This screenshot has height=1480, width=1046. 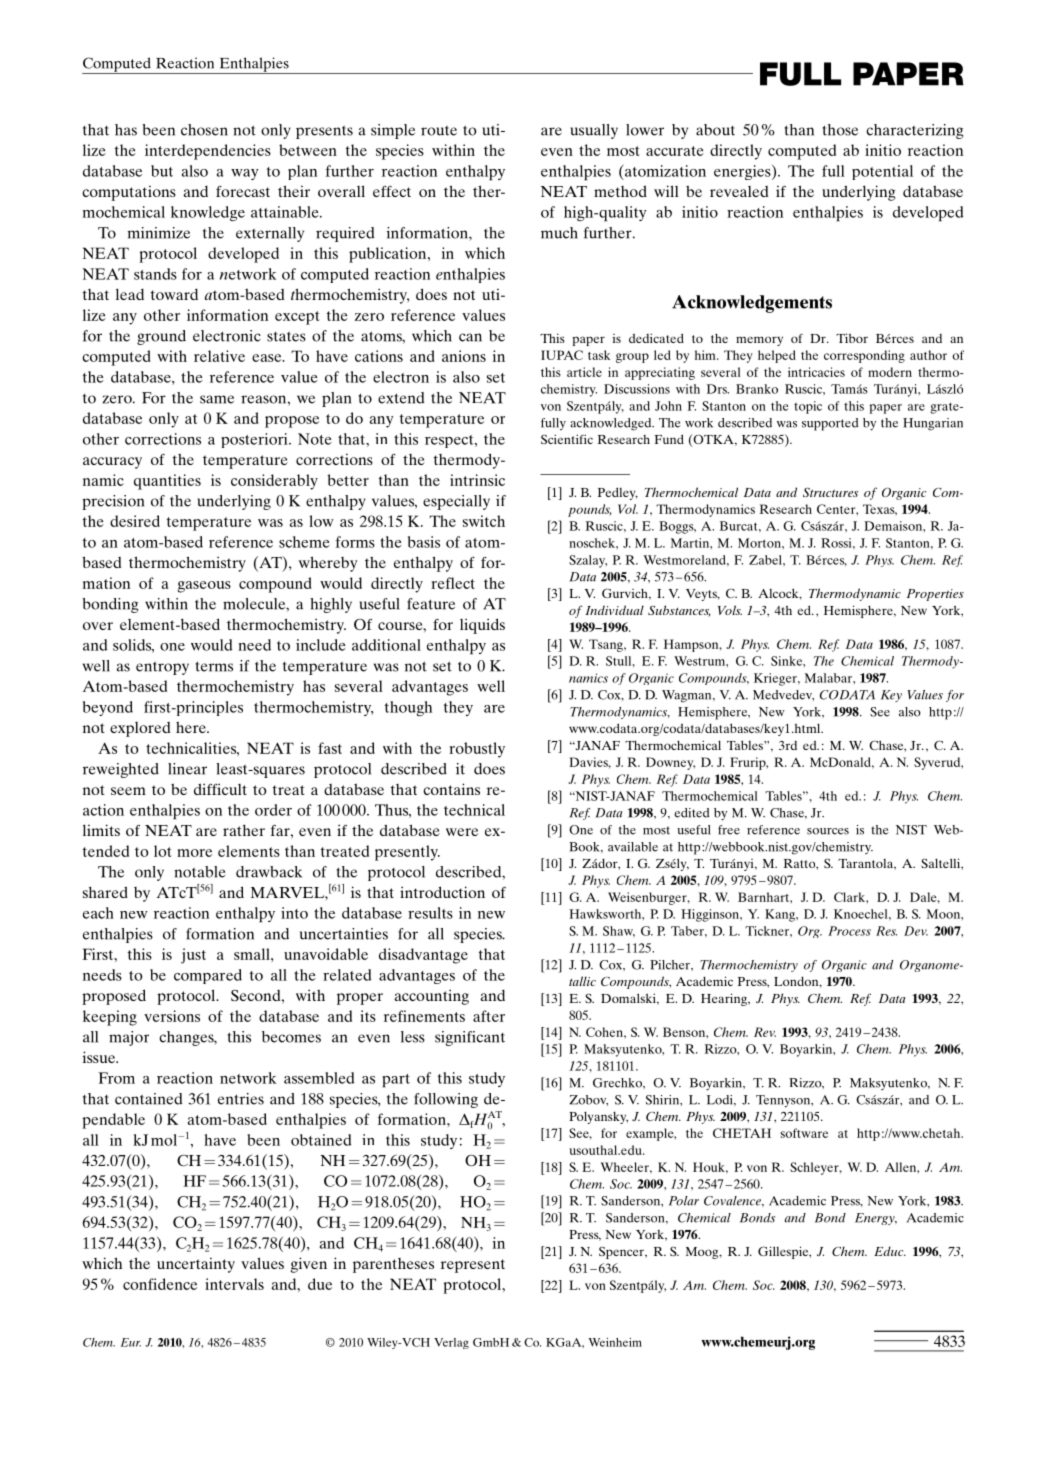 What do you see at coordinates (473, 1266) in the screenshot?
I see `represent` at bounding box center [473, 1266].
